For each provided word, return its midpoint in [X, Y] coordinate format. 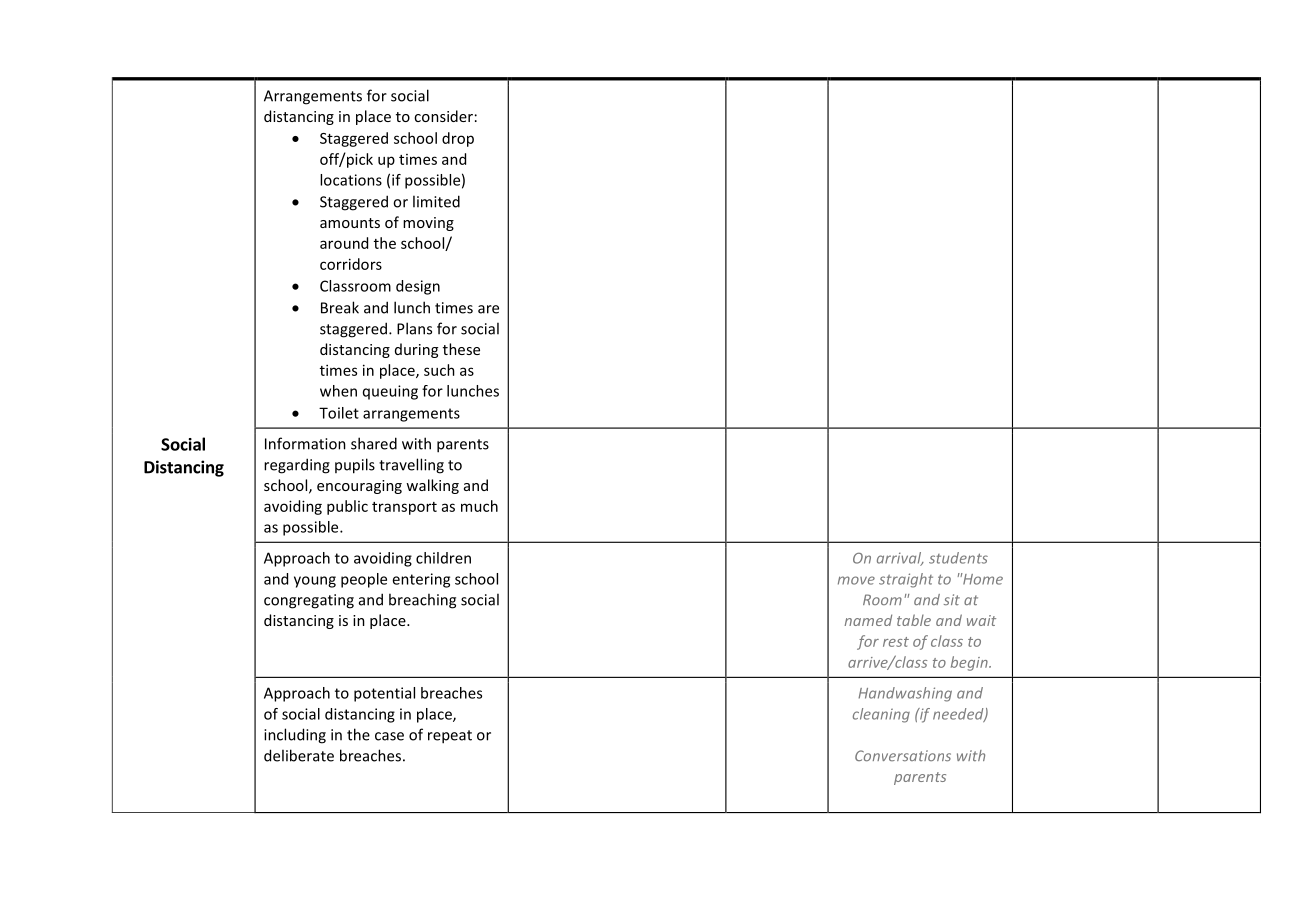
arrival [900, 559]
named [868, 620]
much [479, 506]
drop [458, 139]
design [418, 287]
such [439, 370]
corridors [351, 264]
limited [436, 201]
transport [404, 508]
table [914, 620]
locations [351, 180]
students [958, 558]
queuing [390, 392]
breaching [422, 601]
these [461, 349]
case [389, 736]
